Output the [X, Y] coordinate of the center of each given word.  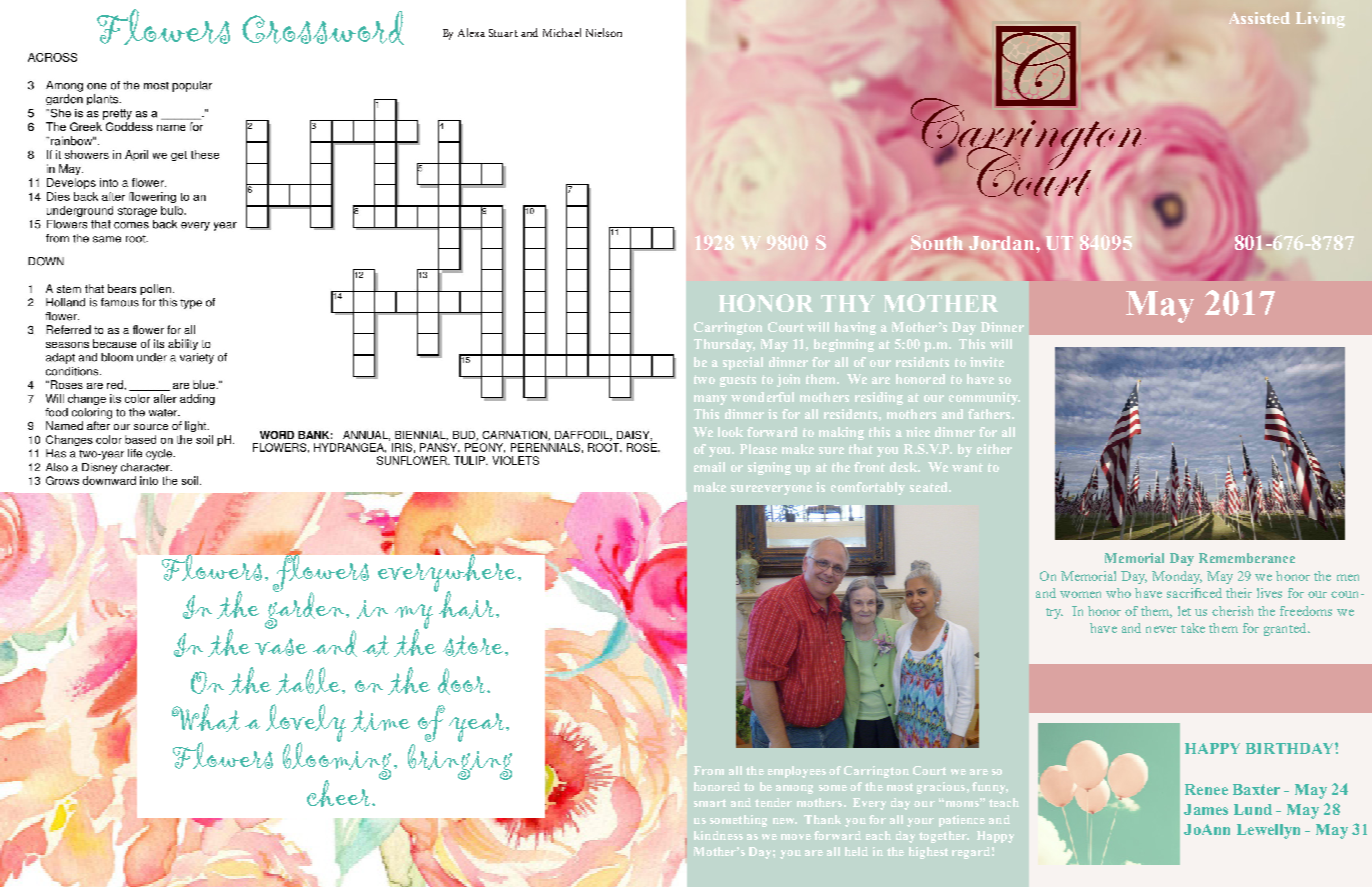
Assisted [1259, 18]
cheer [340, 793]
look [730, 432]
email [709, 467]
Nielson [604, 32]
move [796, 837]
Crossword [323, 28]
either [994, 449]
